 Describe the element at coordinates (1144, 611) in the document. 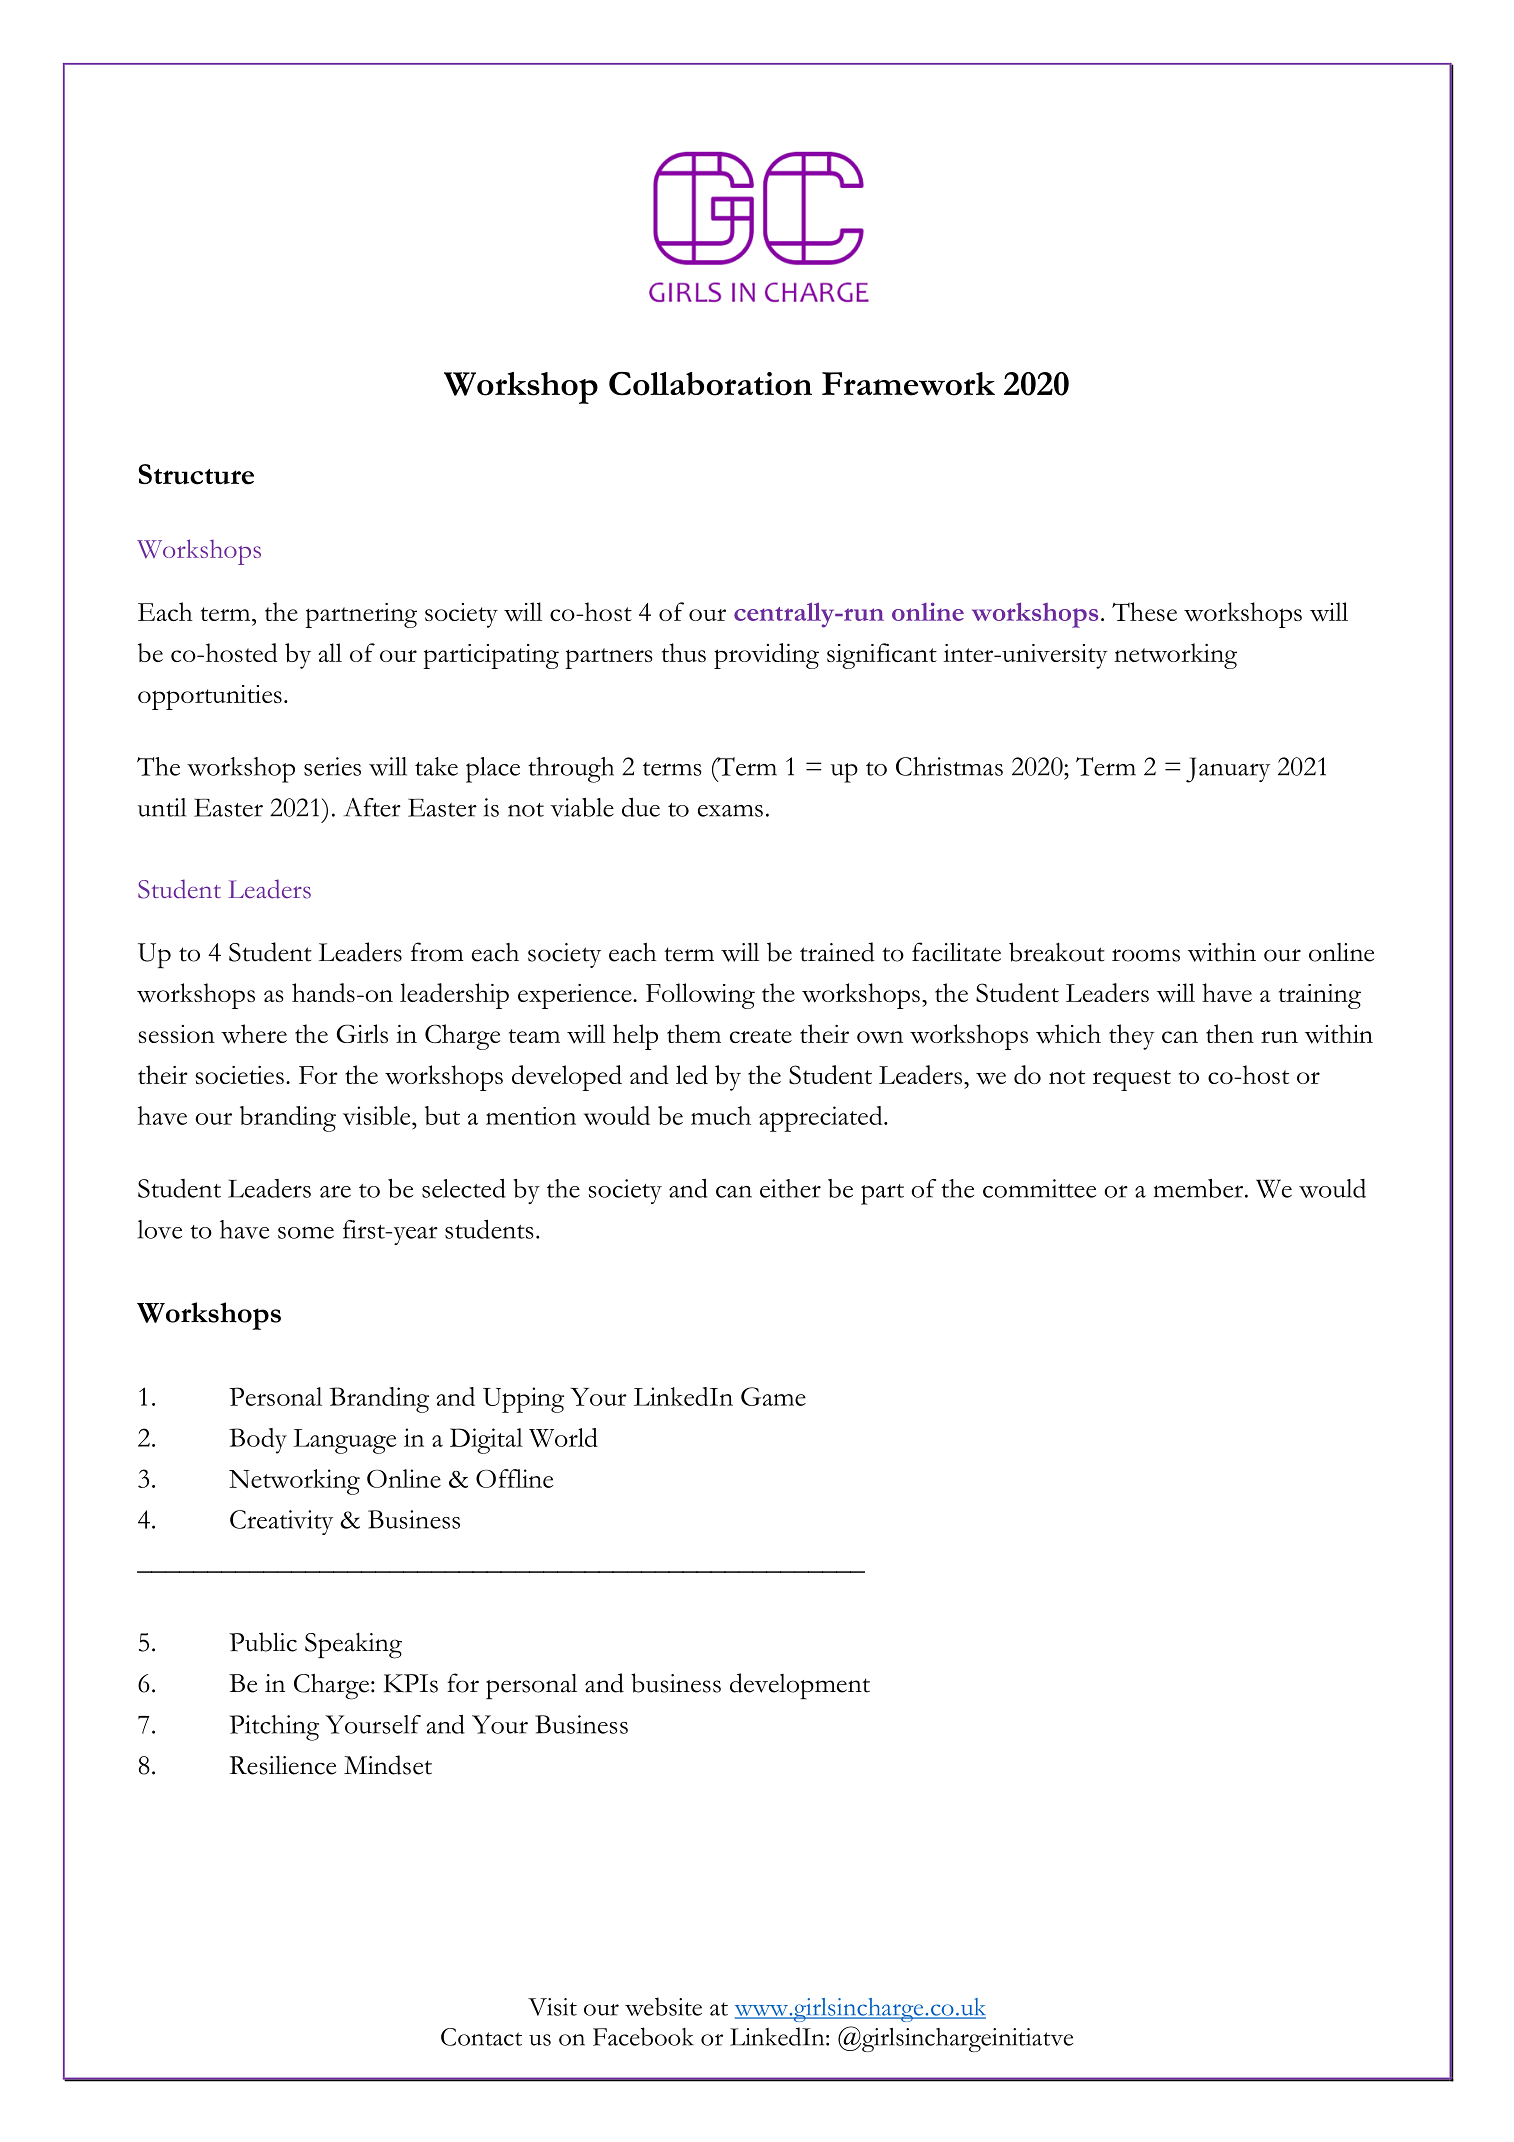

I see `These` at that location.
